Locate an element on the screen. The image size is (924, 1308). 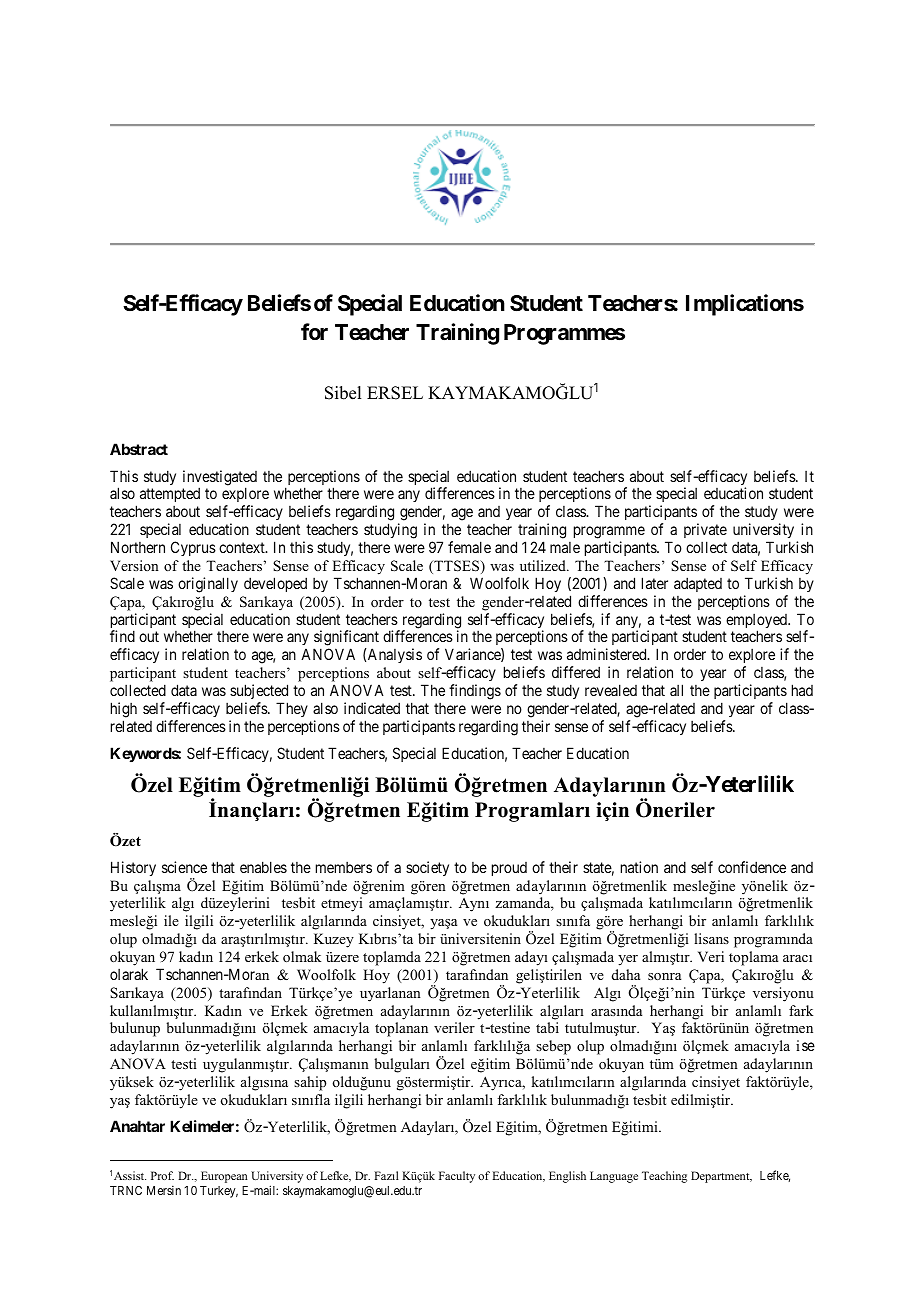
European is located at coordinates (224, 1177).
